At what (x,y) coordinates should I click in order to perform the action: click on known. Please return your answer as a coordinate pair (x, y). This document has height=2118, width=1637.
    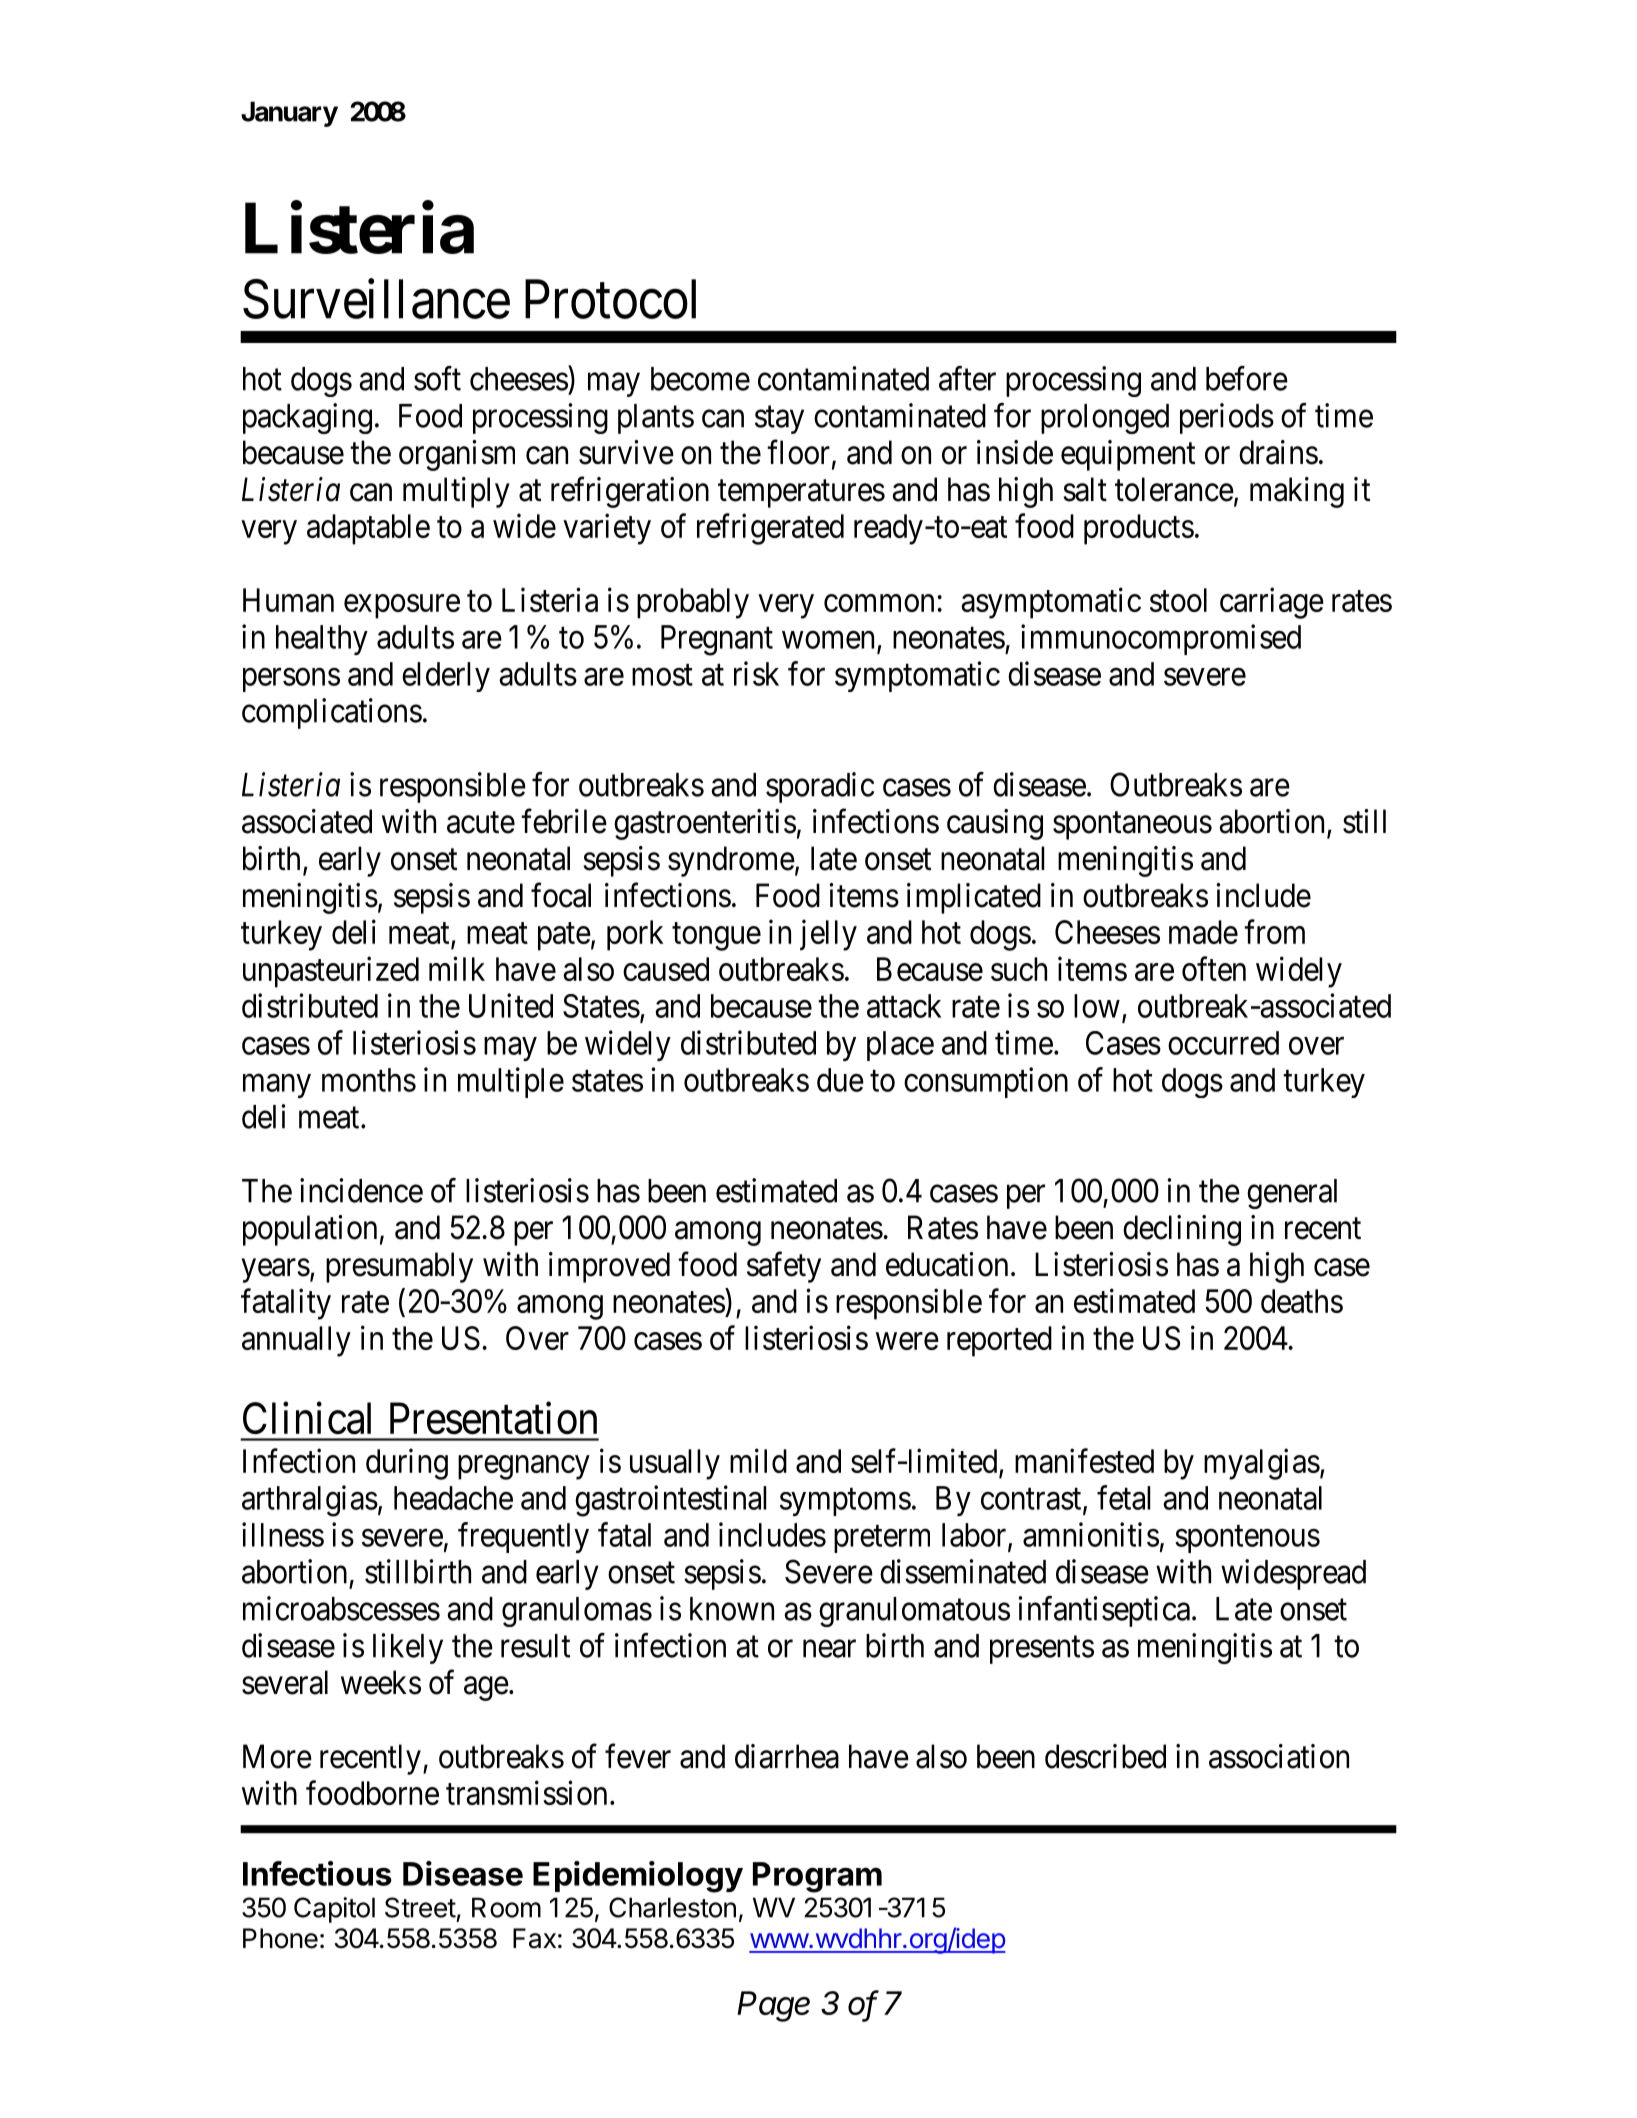
    Looking at the image, I should click on (732, 1609).
